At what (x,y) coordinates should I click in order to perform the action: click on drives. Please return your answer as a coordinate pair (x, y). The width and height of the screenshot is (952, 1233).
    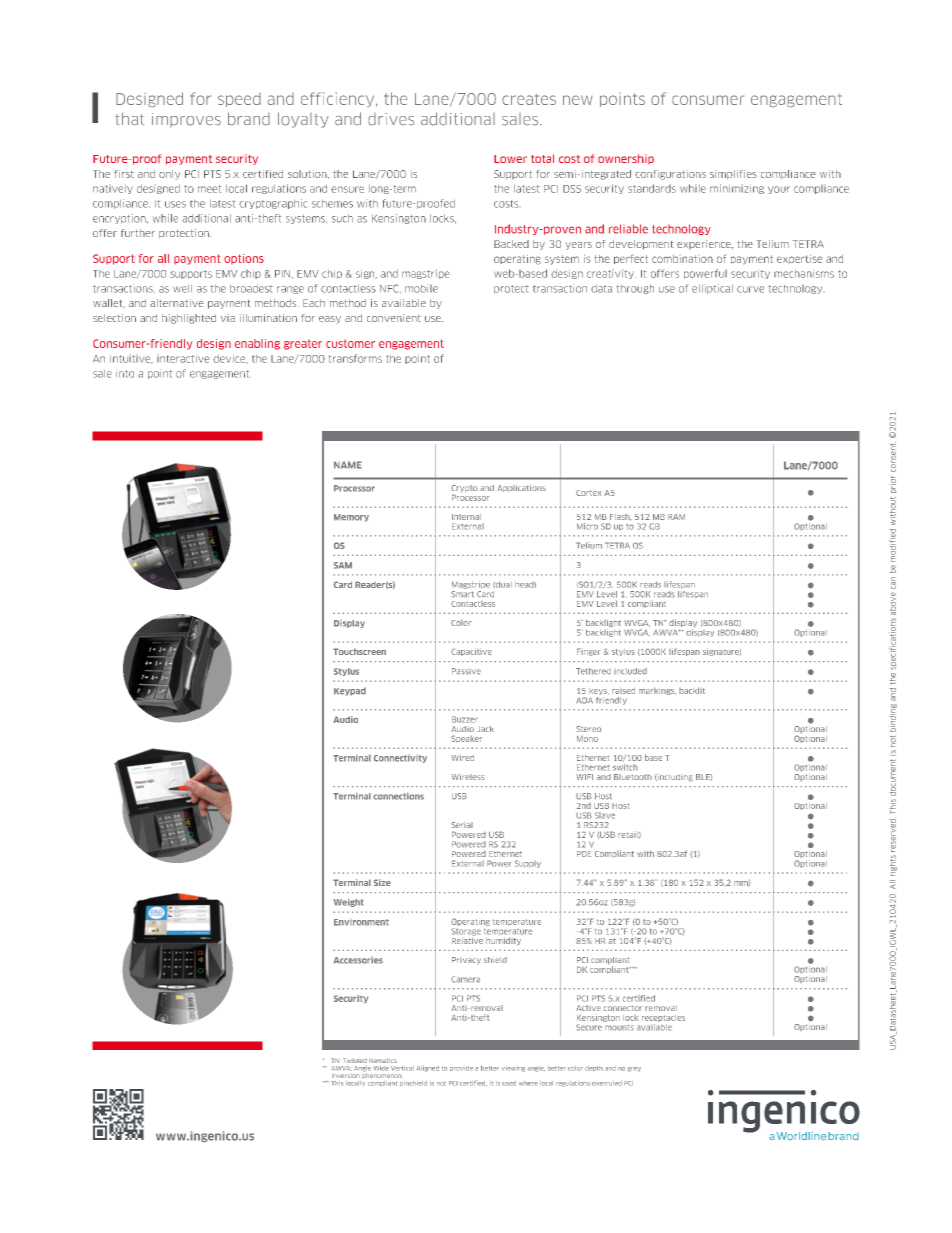
    Looking at the image, I should click on (391, 119).
